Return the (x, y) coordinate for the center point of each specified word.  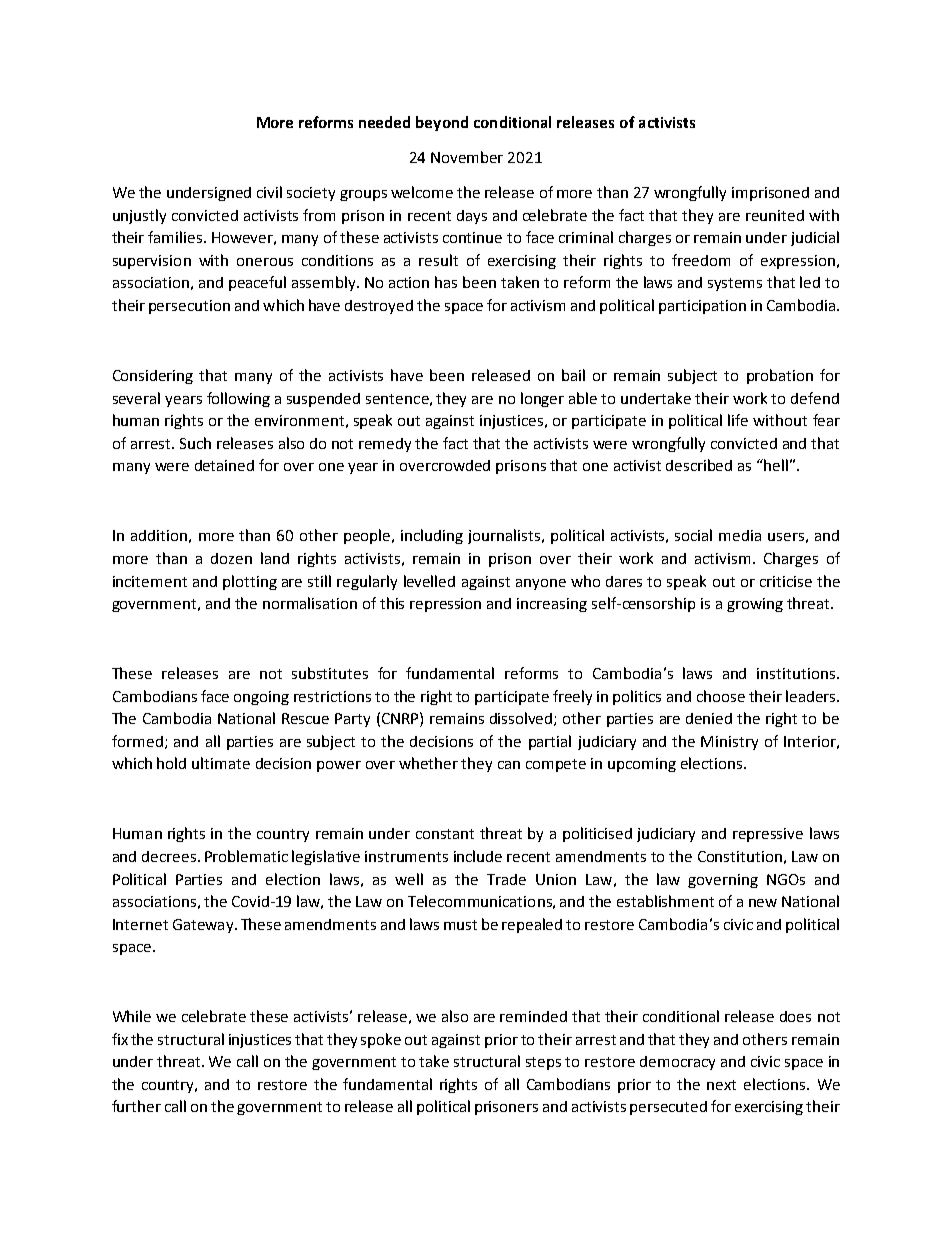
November (467, 157)
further (136, 1106)
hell (776, 465)
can (509, 765)
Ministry (729, 743)
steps (543, 1063)
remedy (385, 445)
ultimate (221, 763)
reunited (775, 215)
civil (269, 192)
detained (224, 465)
